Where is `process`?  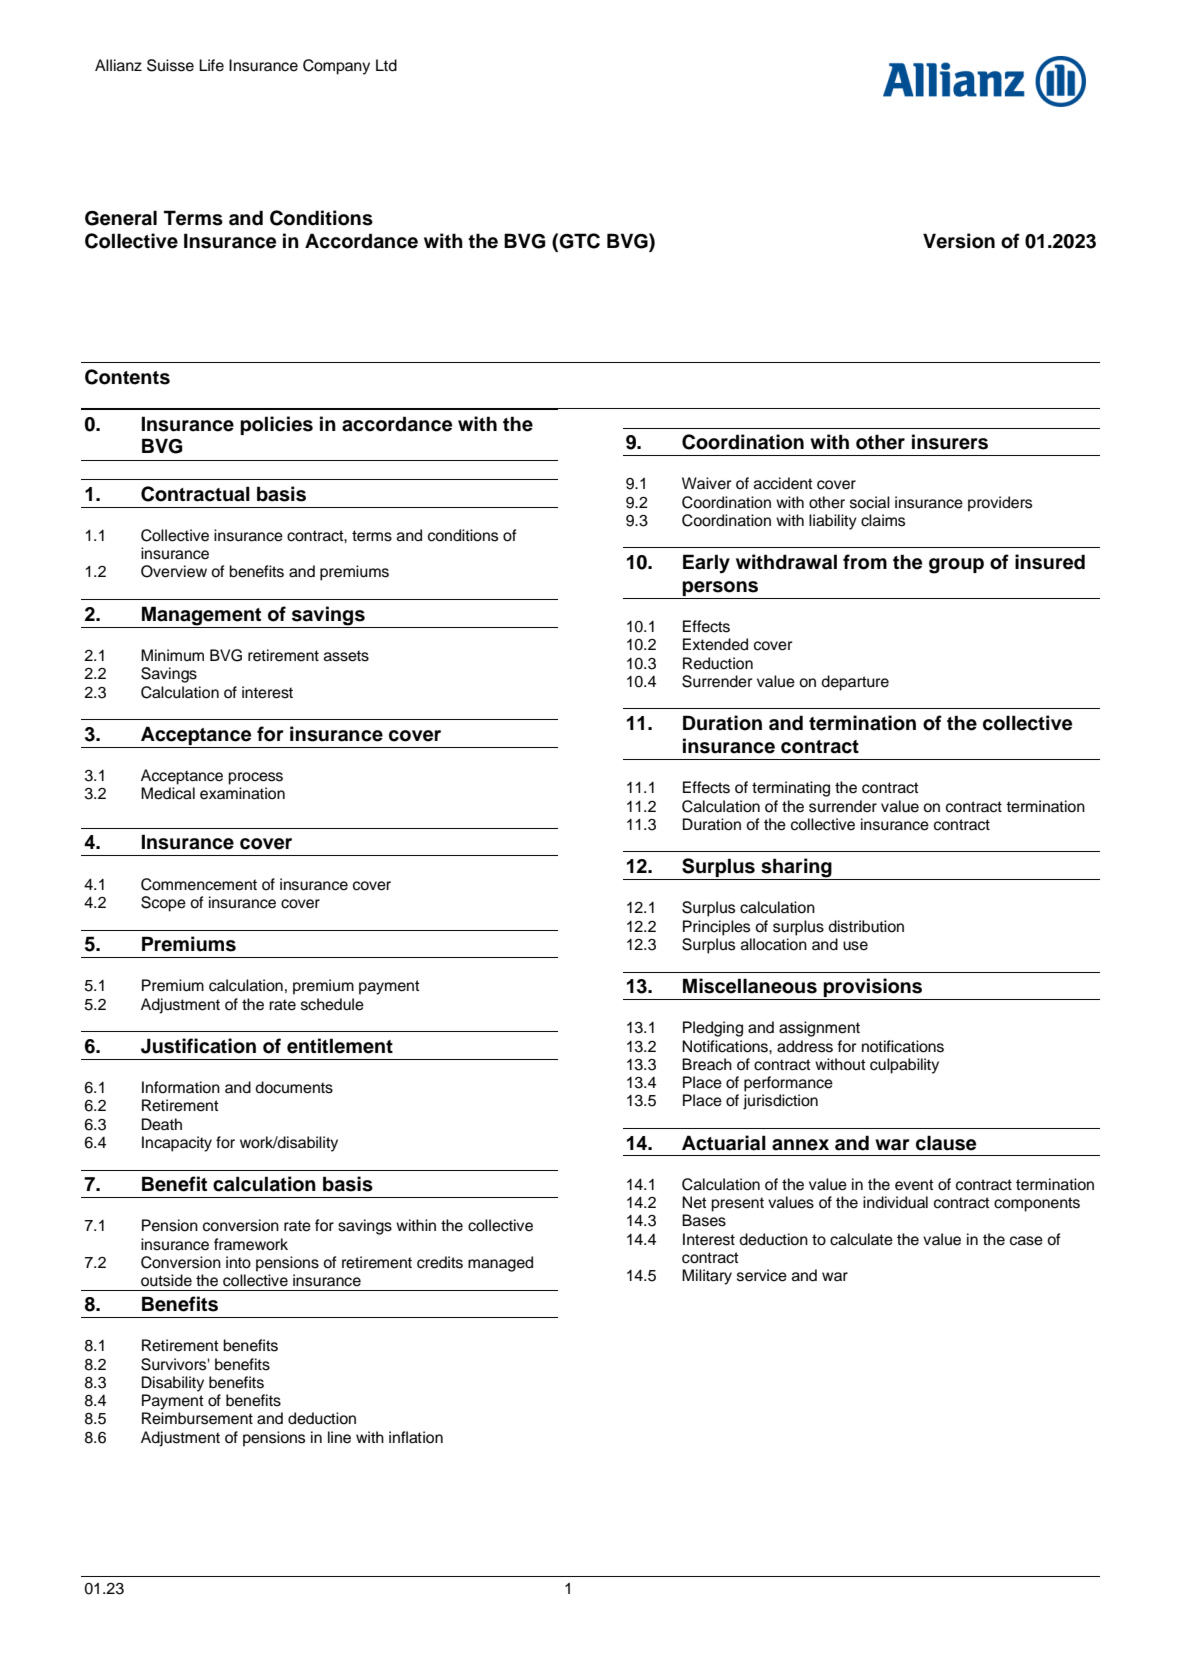
process is located at coordinates (255, 778).
